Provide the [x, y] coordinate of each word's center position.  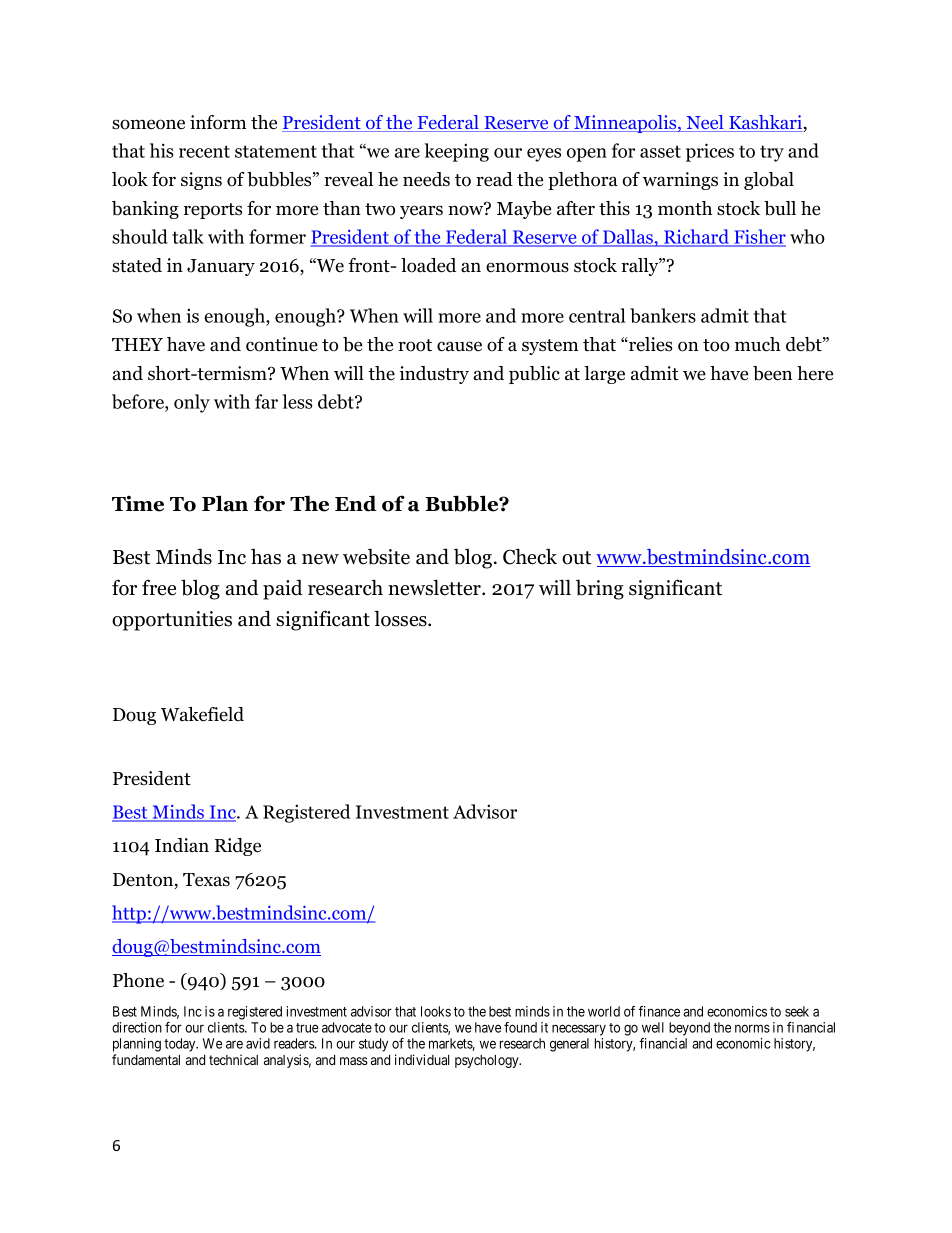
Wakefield [202, 714]
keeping [457, 152]
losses [401, 618]
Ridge [238, 847]
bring [600, 589]
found [520, 1027]
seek [797, 1011]
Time [138, 504]
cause [459, 346]
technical [233, 1059]
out [576, 558]
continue [282, 344]
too [716, 345]
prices [710, 152]
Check [530, 556]
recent [204, 151]
